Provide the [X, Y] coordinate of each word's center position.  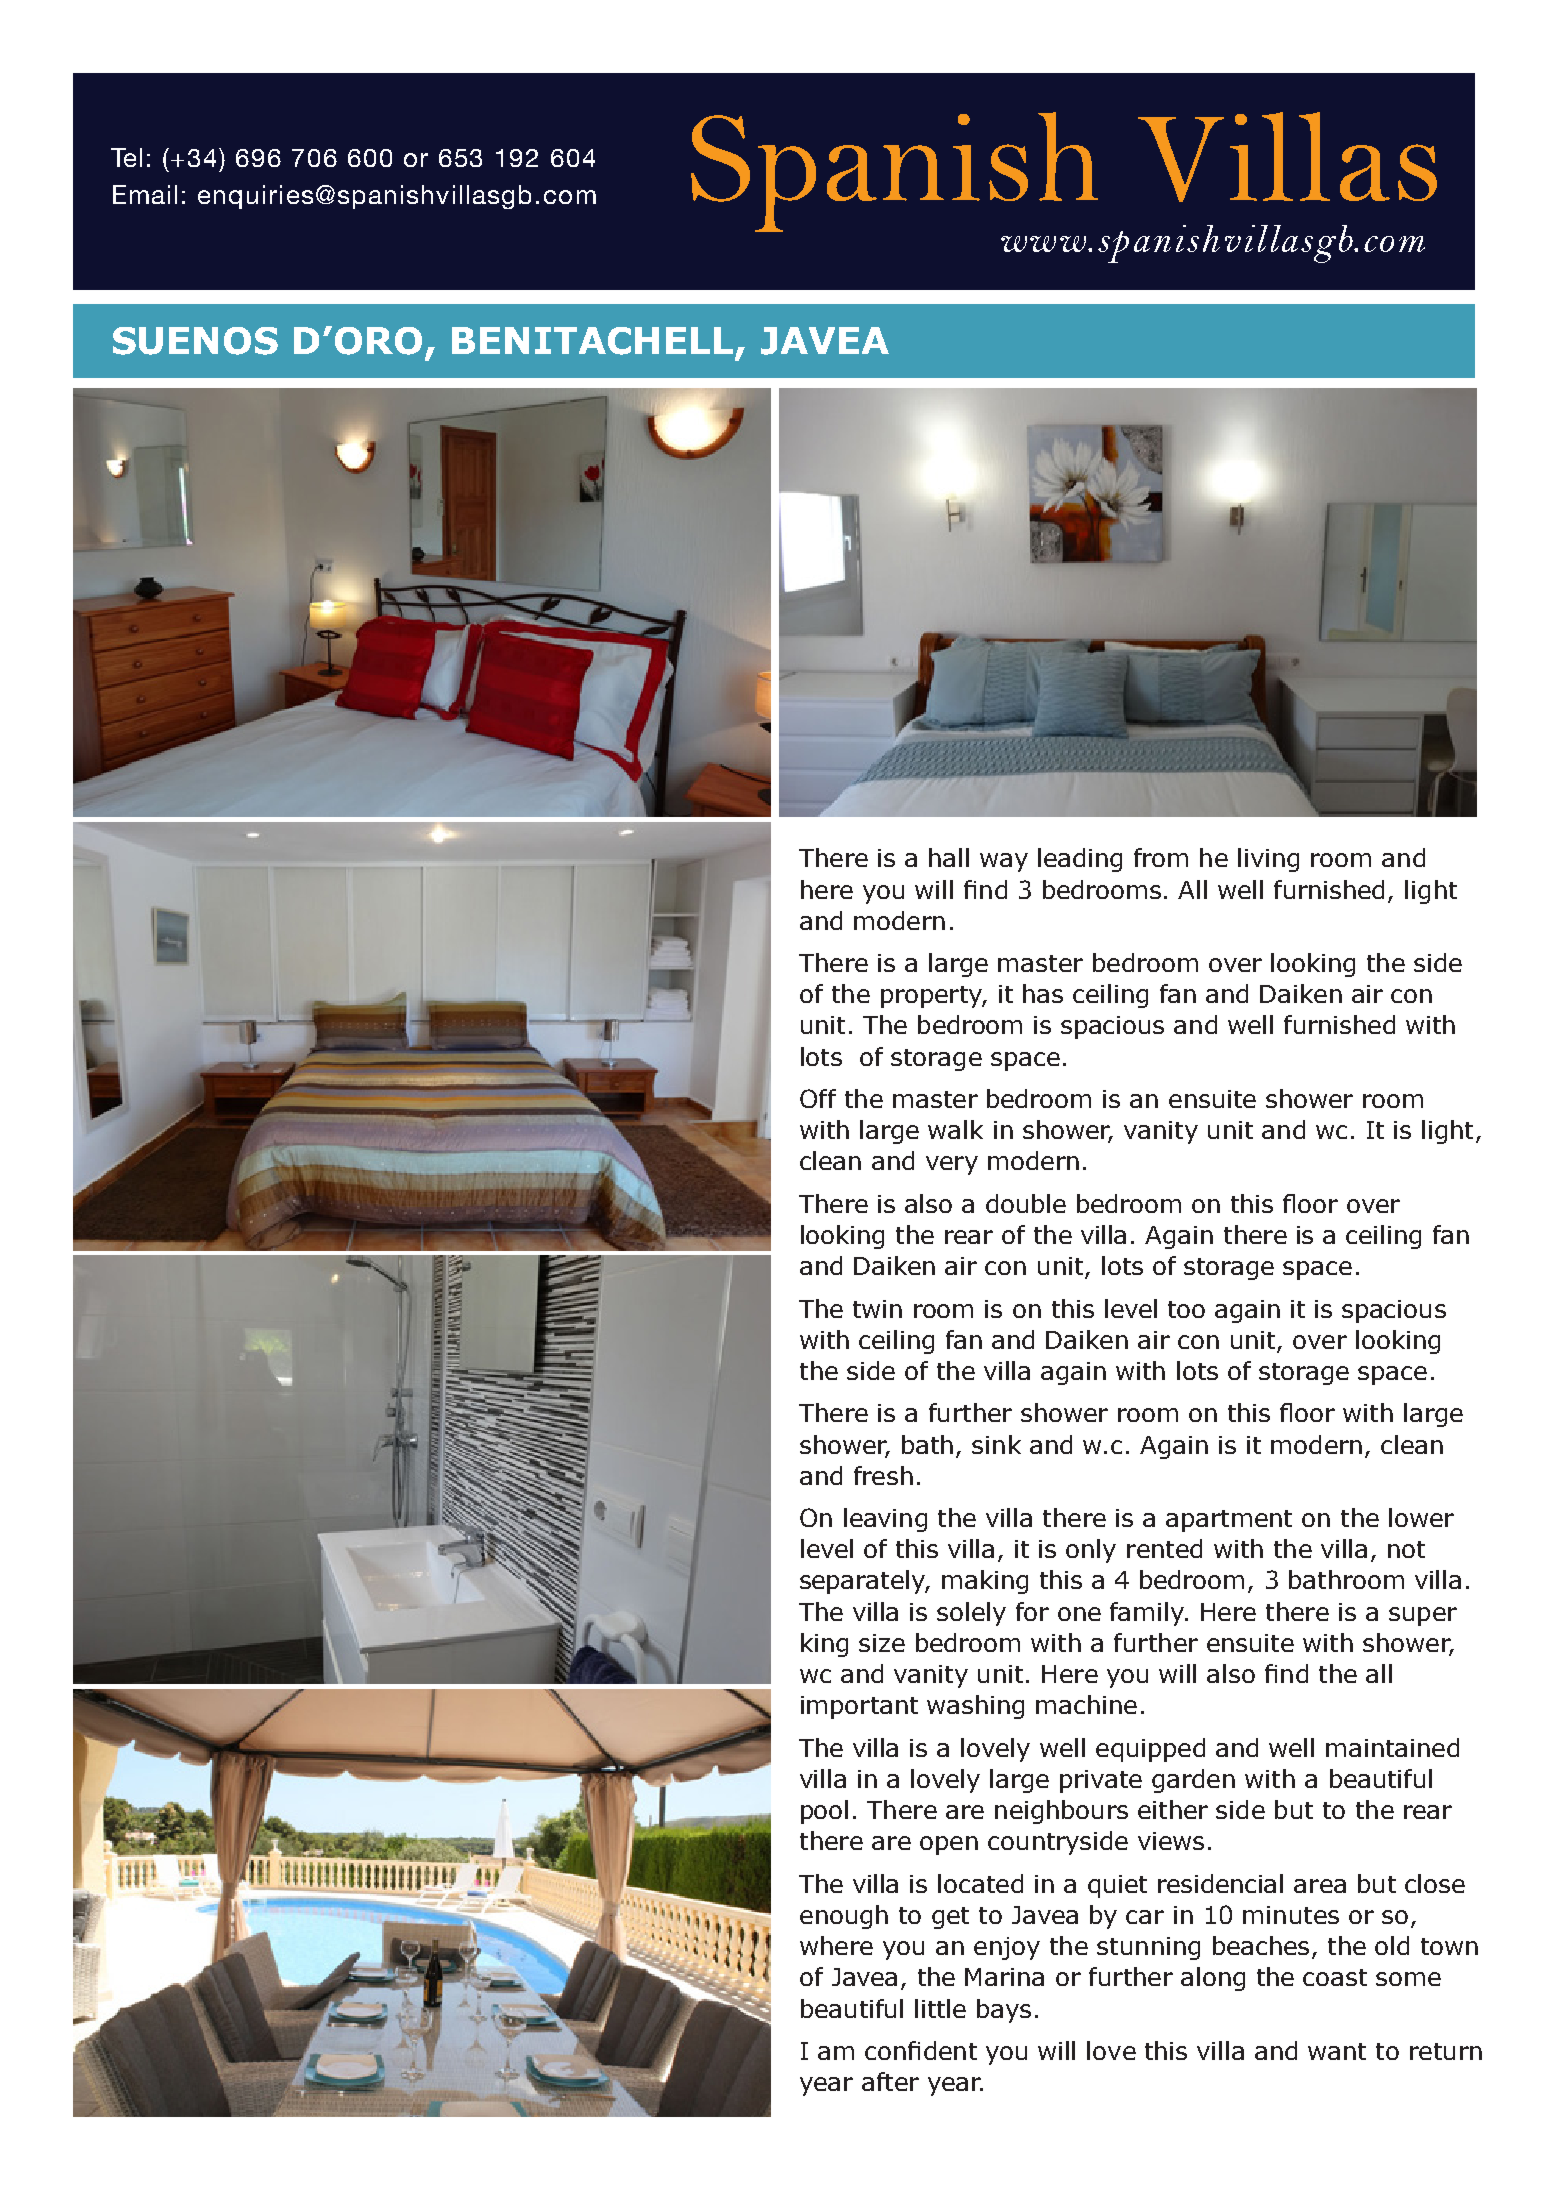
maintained [1392, 1747]
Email [145, 194]
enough [844, 1917]
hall [949, 857]
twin [877, 1309]
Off [818, 1098]
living [1268, 860]
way [1004, 862]
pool [824, 1812]
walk [955, 1129]
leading [1080, 860]
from [1161, 857]
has [1043, 993]
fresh [883, 1475]
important [859, 1707]
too [1186, 1309]
